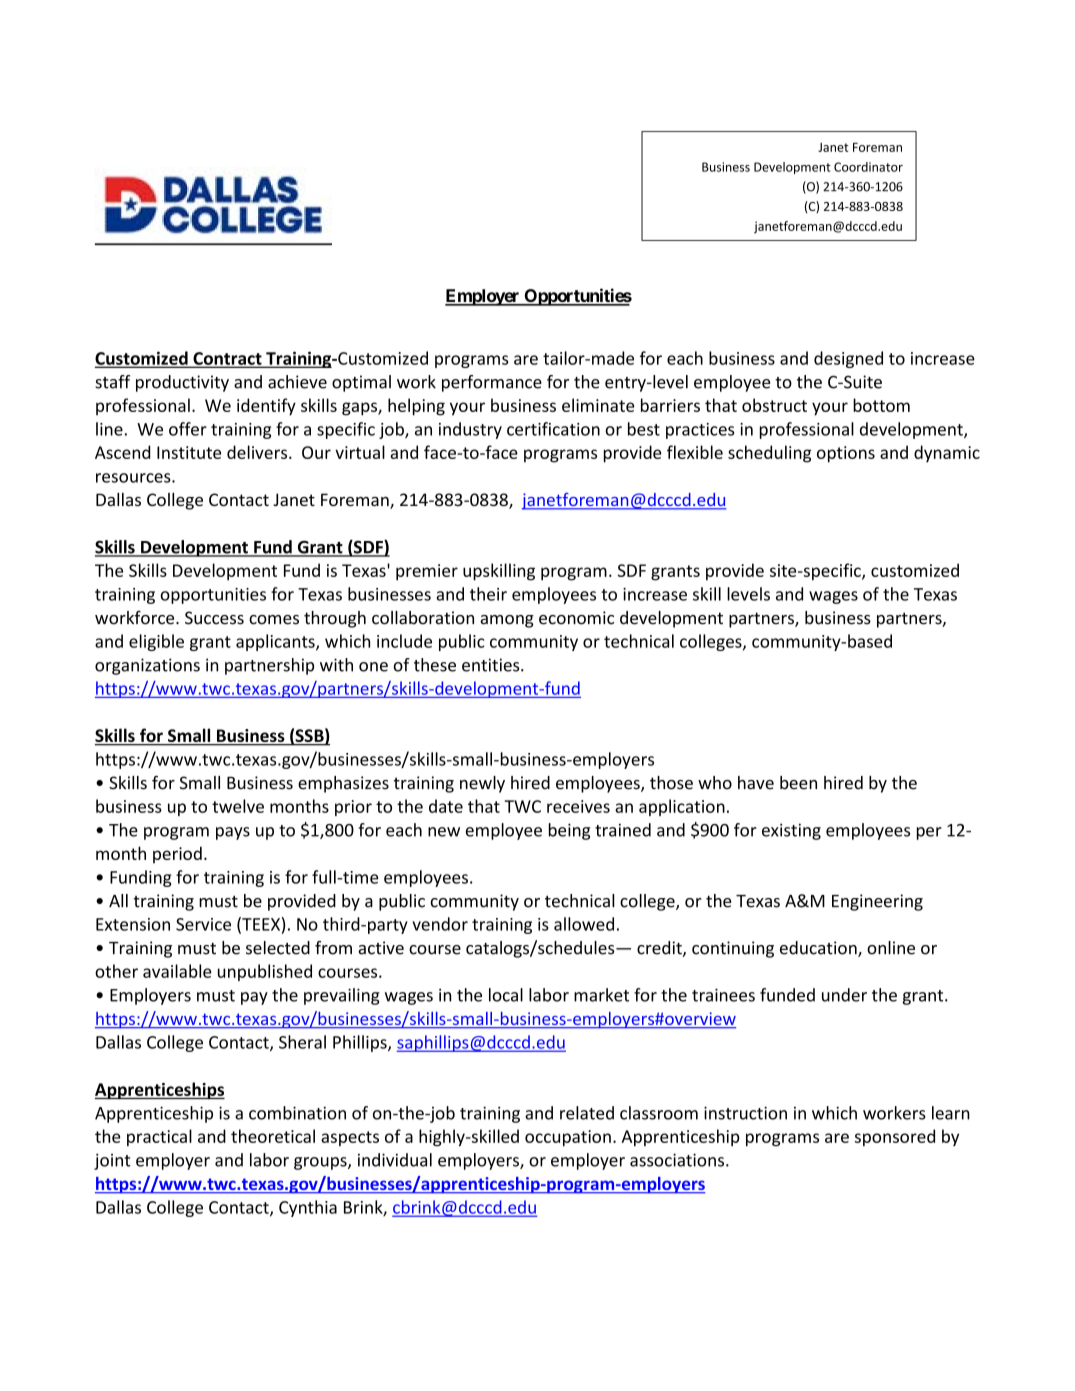 Image resolution: width=1075 pixels, height=1391 pixels. Describe the element at coordinates (553, 429) in the document. I see `certification` at that location.
